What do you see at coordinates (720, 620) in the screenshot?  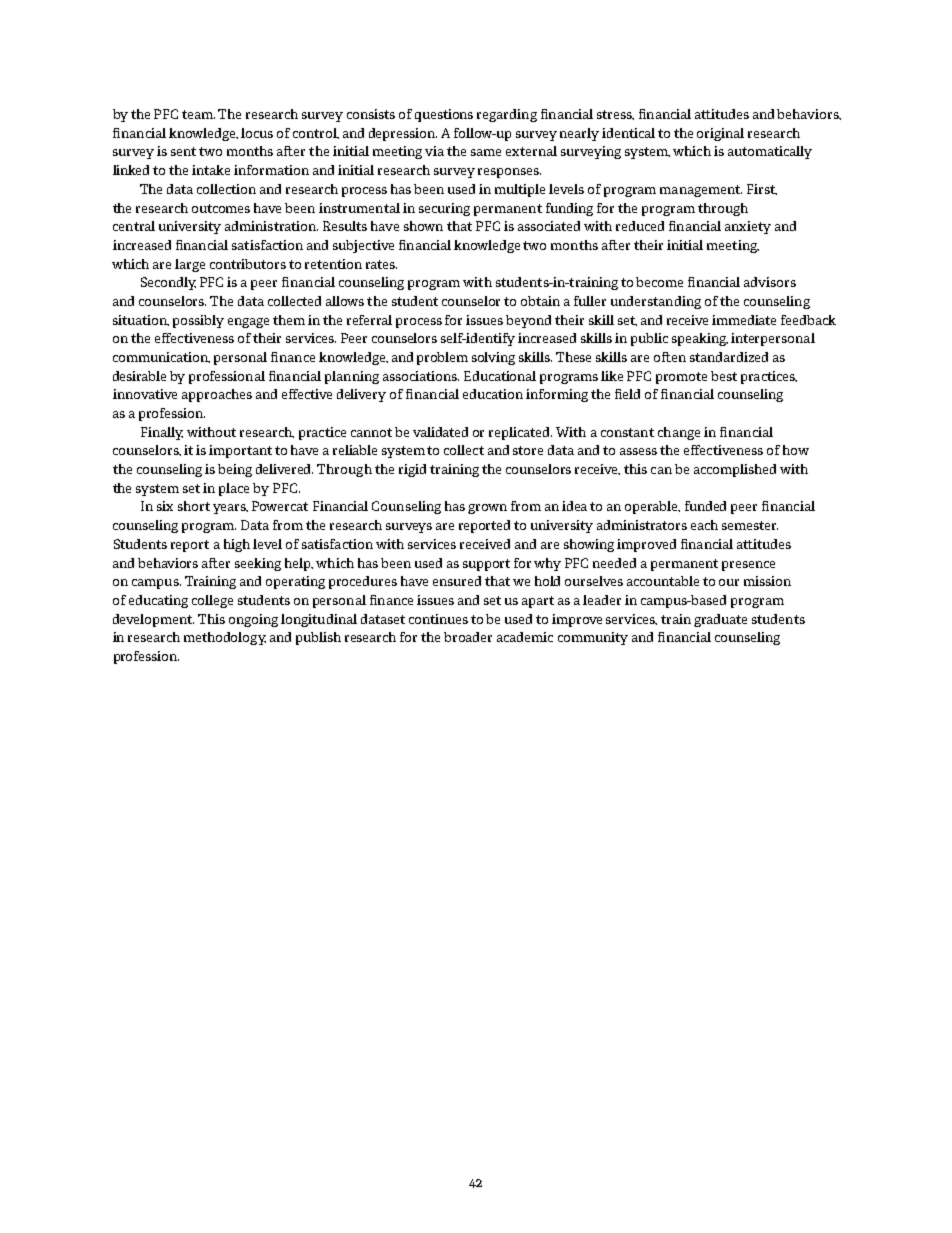 I see `graduate` at bounding box center [720, 620].
